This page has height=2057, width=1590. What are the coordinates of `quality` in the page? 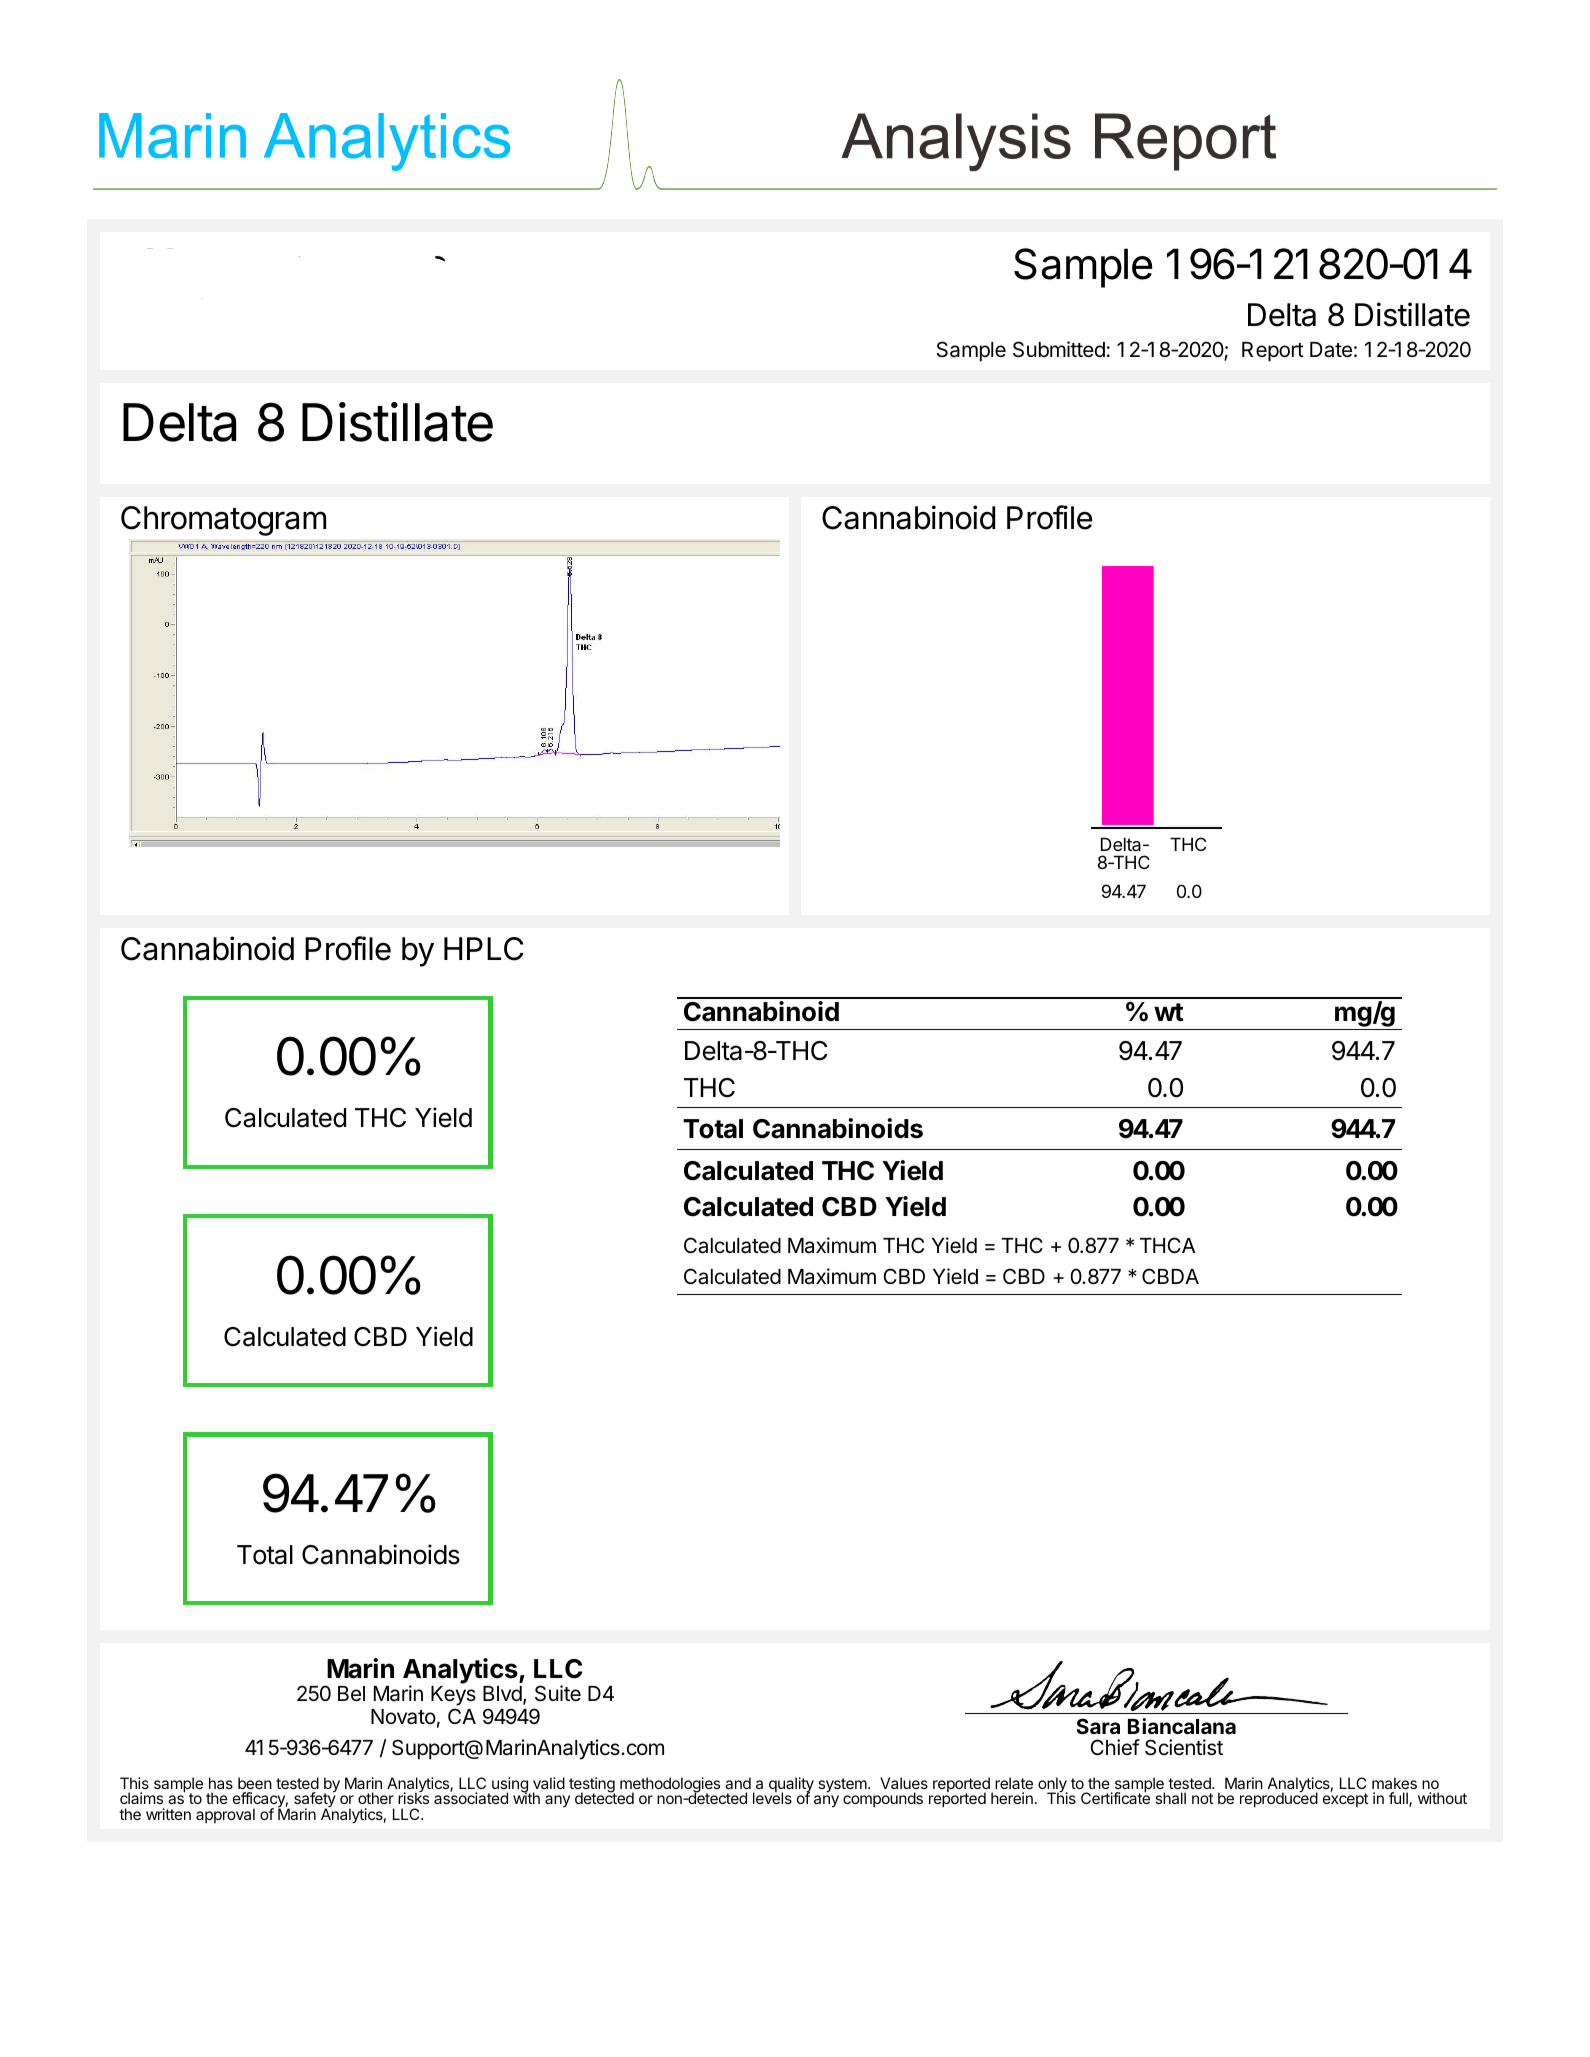 It's located at (791, 1786).
